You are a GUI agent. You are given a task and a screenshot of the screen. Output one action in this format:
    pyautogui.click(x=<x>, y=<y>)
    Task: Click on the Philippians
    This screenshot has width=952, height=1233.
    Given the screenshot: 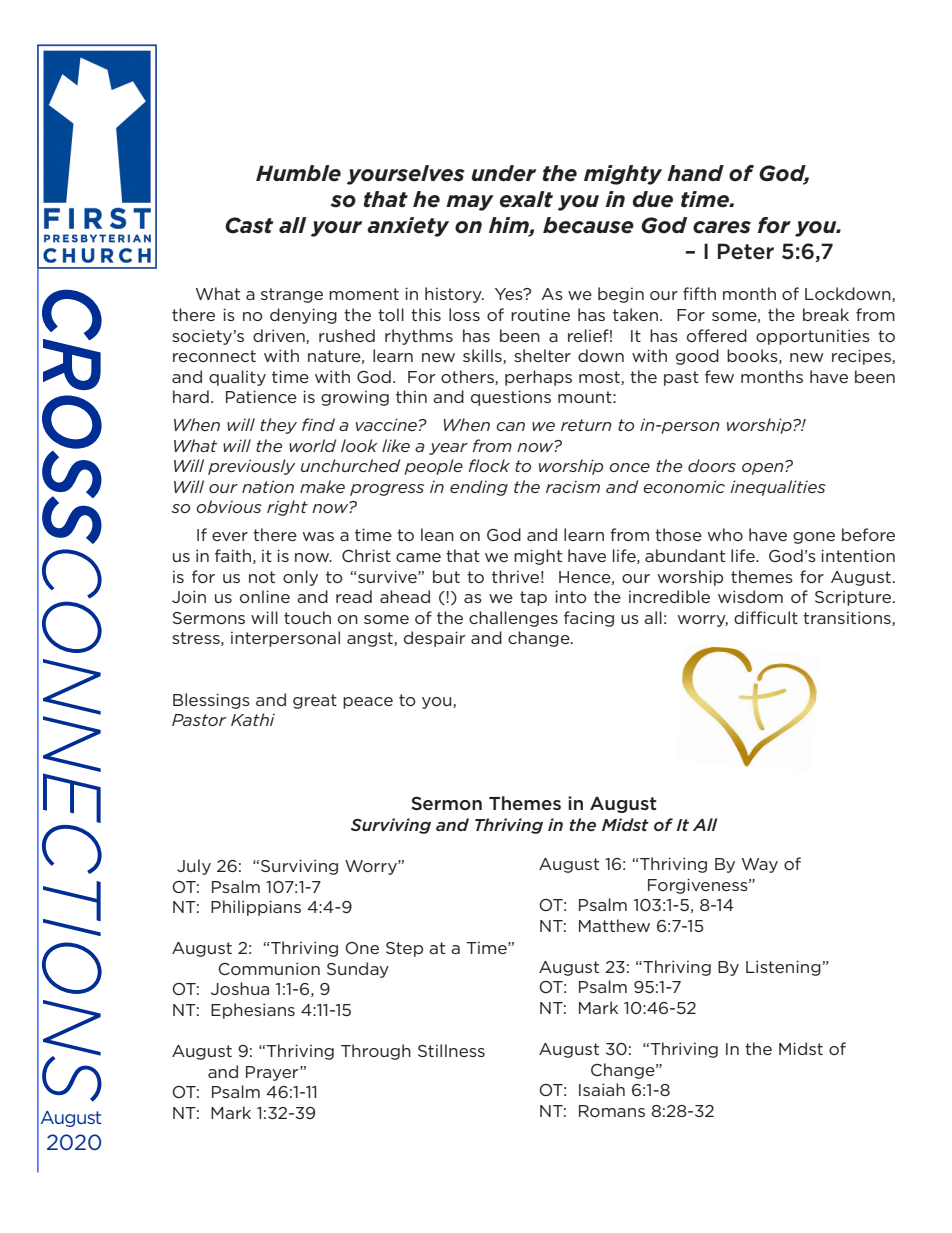 What is the action you would take?
    pyautogui.click(x=256, y=908)
